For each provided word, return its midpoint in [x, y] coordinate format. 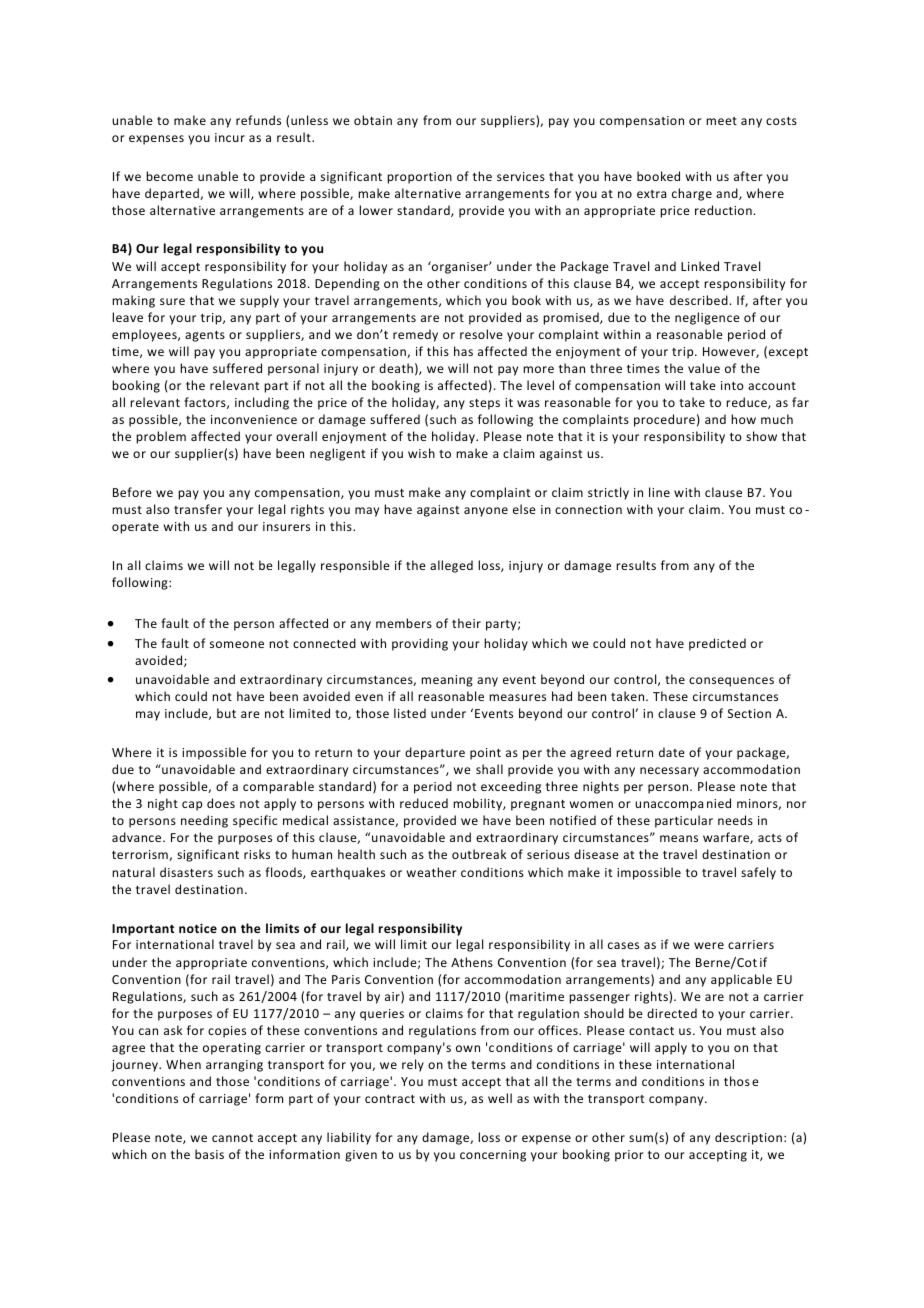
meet [721, 121]
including [262, 403]
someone [237, 644]
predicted [717, 644]
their [466, 623]
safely [758, 873]
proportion [419, 178]
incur [230, 137]
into [732, 385]
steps [484, 404]
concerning [493, 1156]
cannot [232, 1138]
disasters [186, 872]
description [750, 1138]
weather [432, 872]
